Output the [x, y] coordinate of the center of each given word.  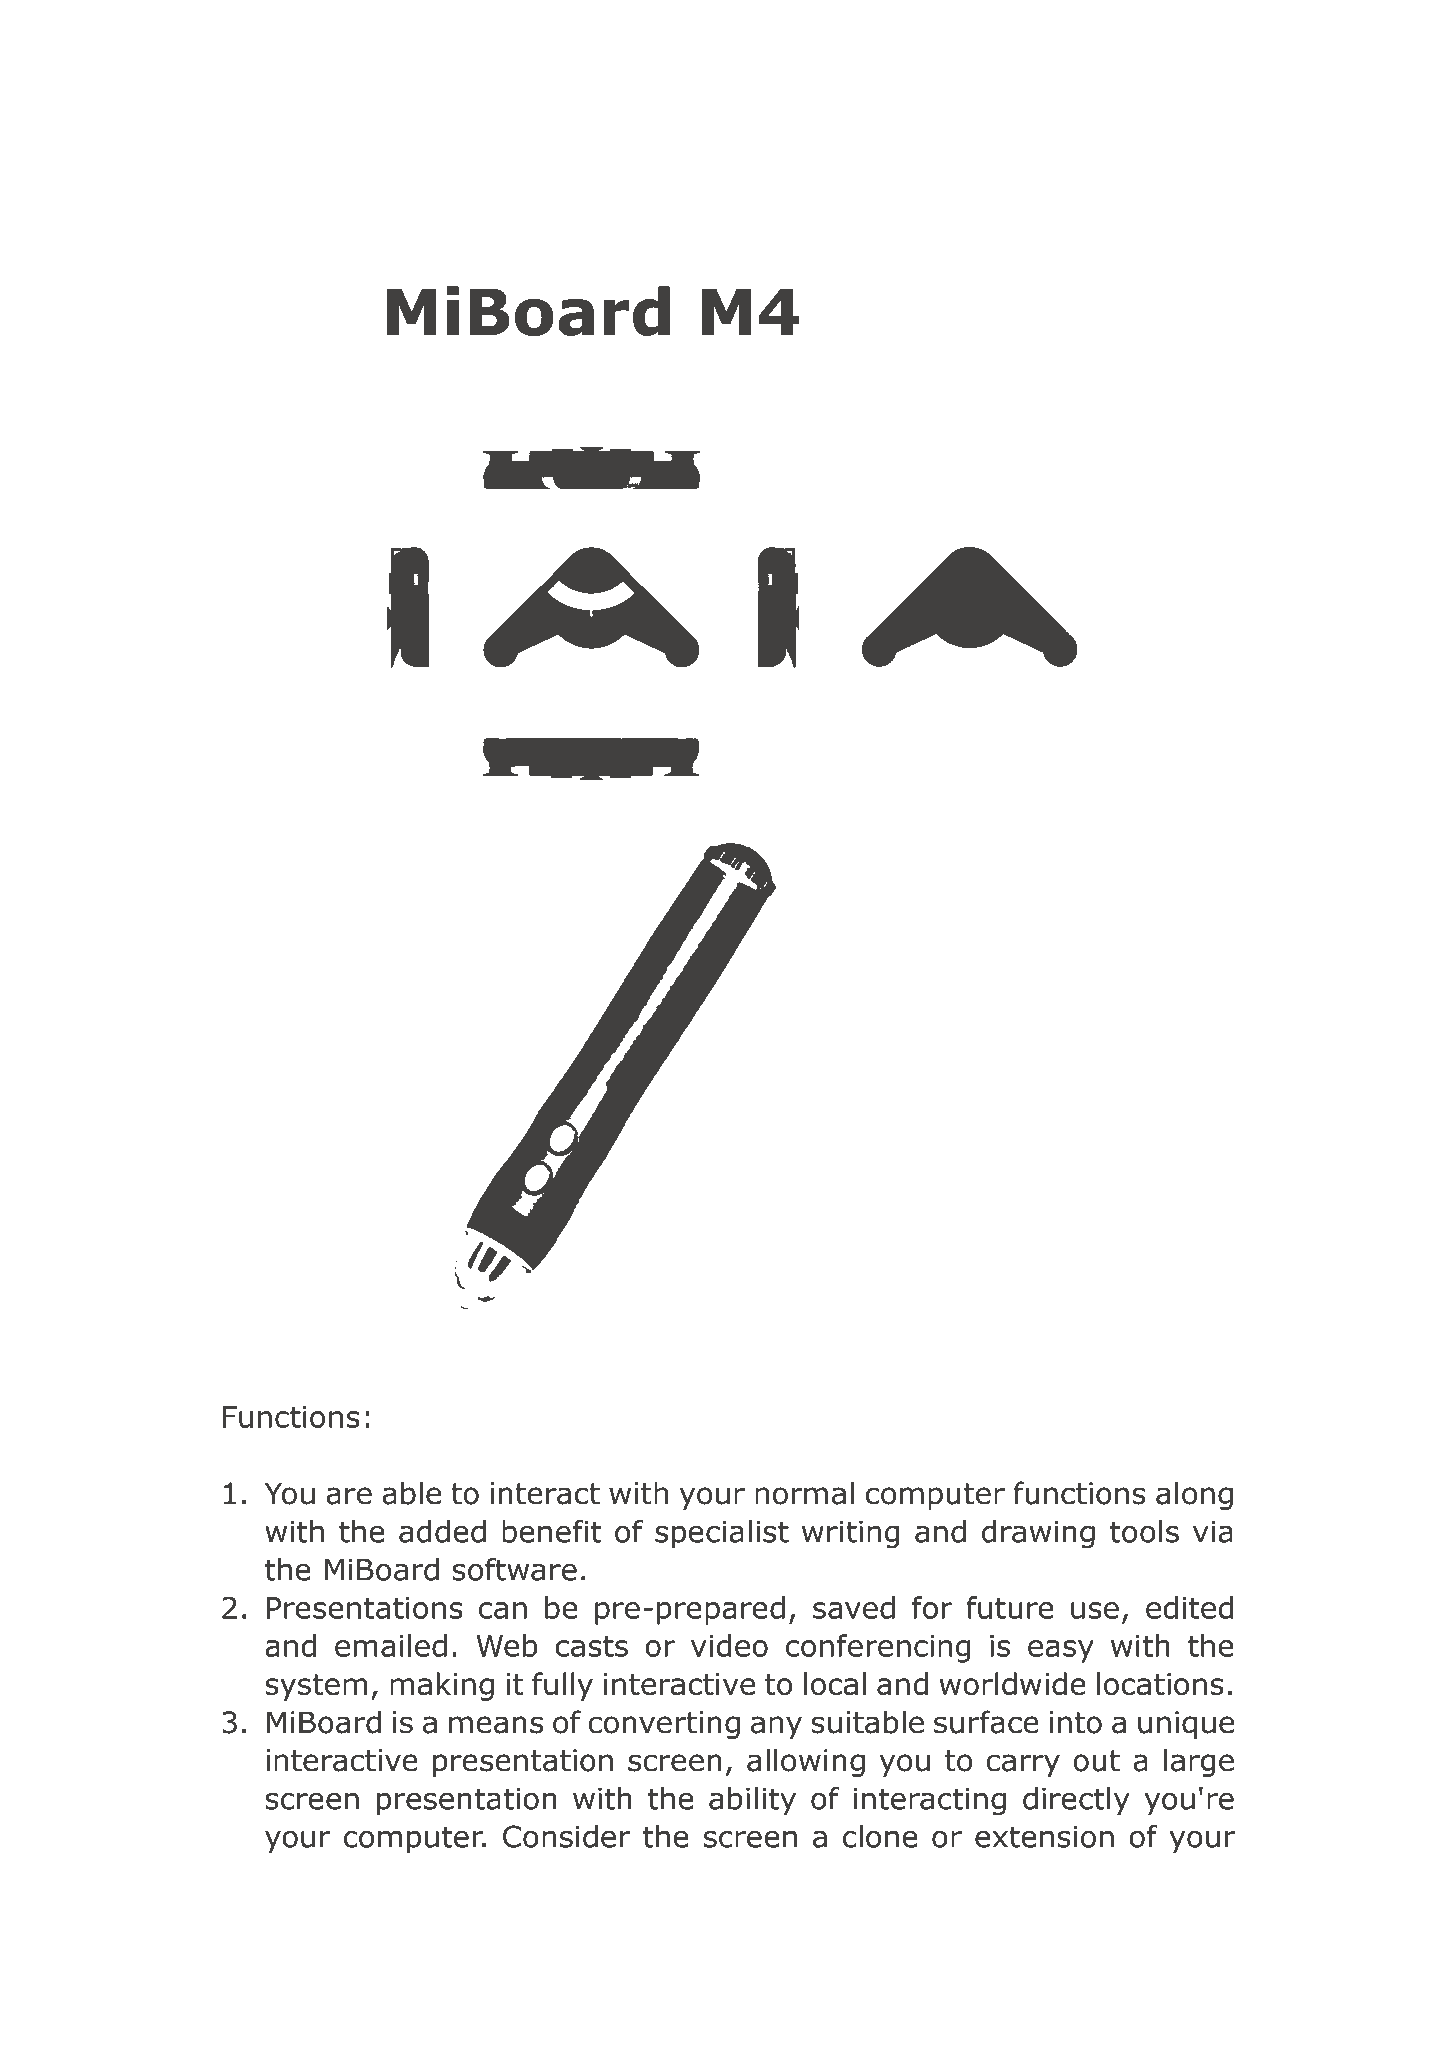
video [729, 1645]
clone [880, 1836]
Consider [566, 1836]
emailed [391, 1645]
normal [804, 1493]
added [442, 1531]
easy [1061, 1651]
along [1194, 1495]
